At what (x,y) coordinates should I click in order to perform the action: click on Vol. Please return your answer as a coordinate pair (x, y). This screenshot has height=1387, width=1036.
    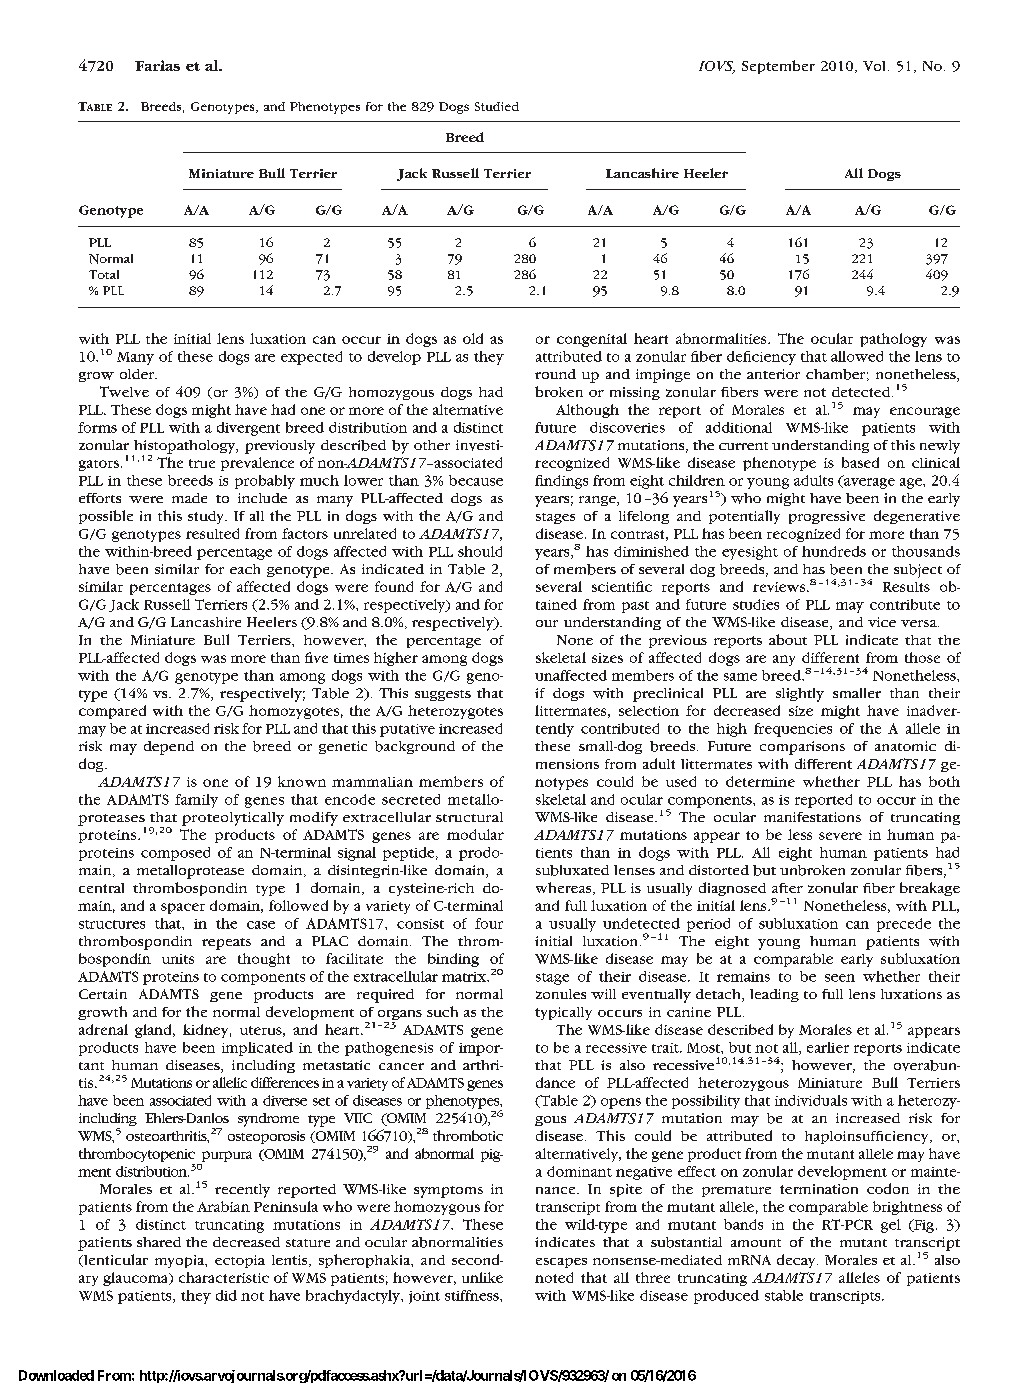
    Looking at the image, I should click on (876, 66).
